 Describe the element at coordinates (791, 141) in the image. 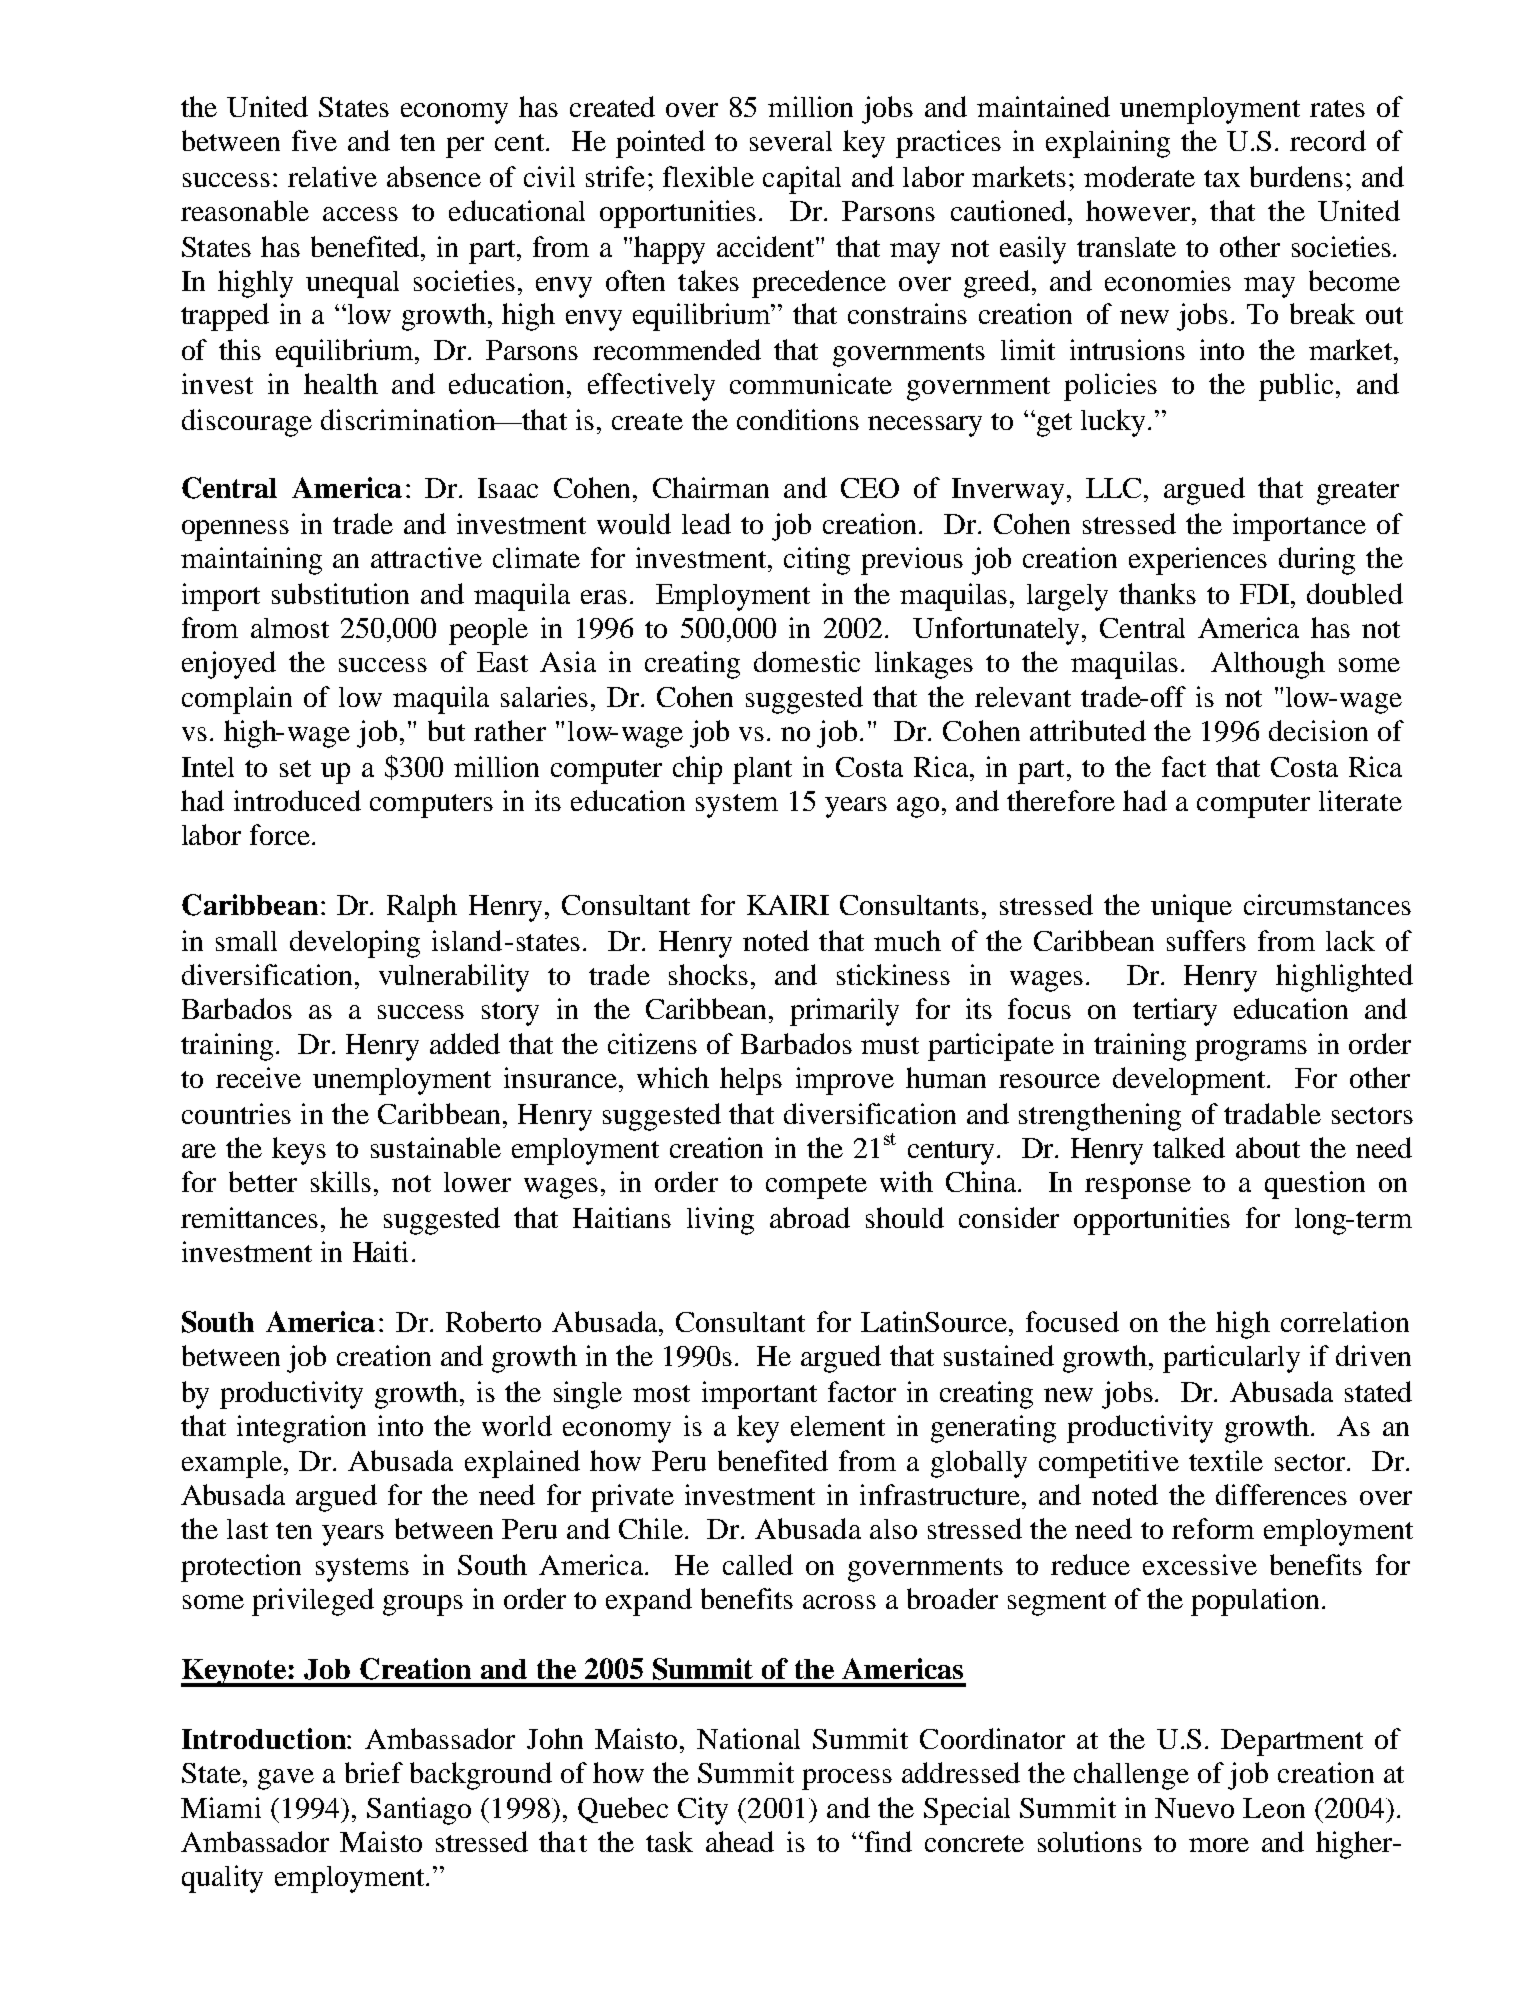

I see `several` at that location.
